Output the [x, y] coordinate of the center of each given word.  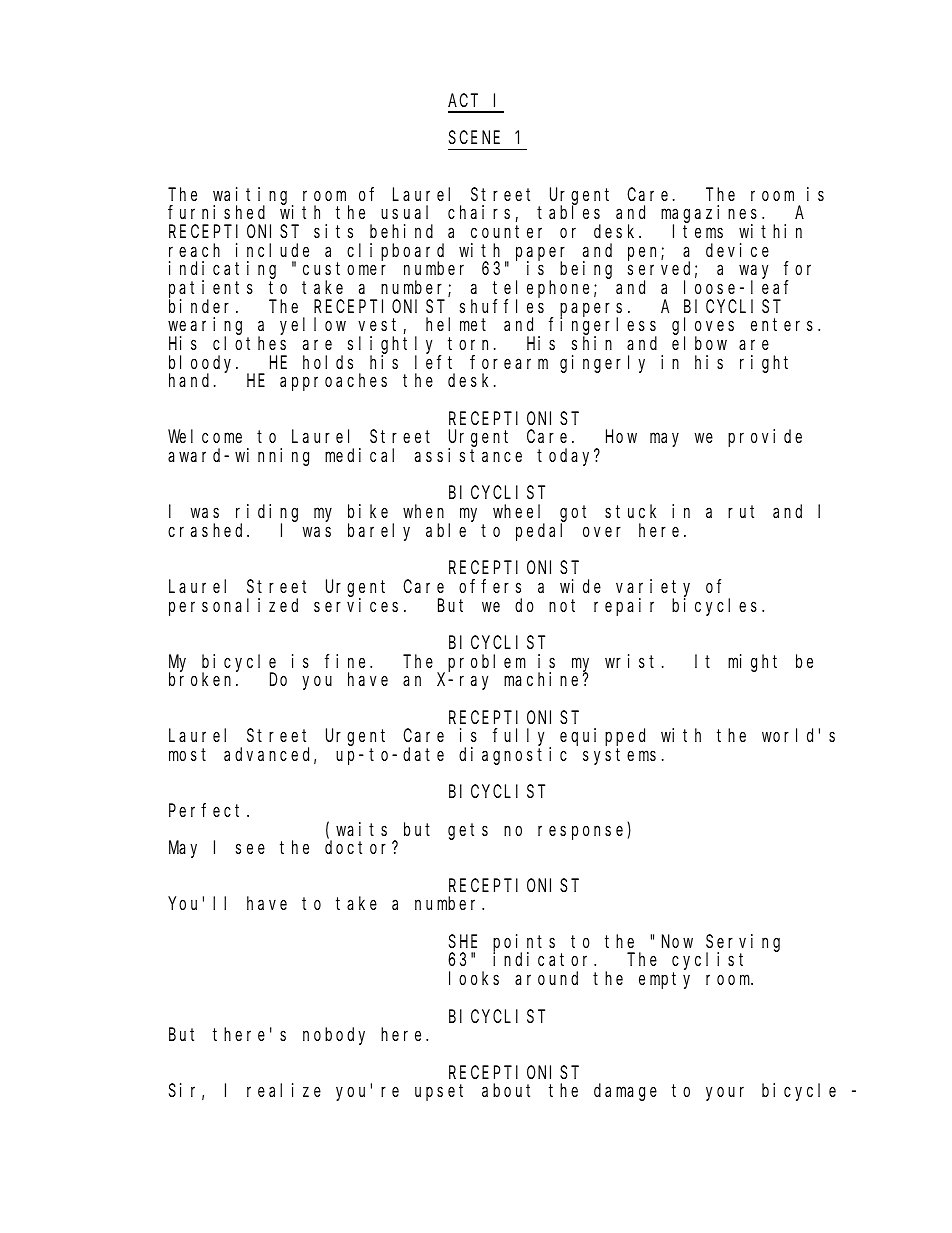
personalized [233, 607]
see [250, 849]
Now [677, 941]
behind [401, 231]
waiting [253, 196]
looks [474, 978]
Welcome [205, 436]
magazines [712, 215]
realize [284, 1090]
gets [468, 831]
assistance [468, 455]
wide [580, 586]
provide [765, 438]
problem [487, 663]
